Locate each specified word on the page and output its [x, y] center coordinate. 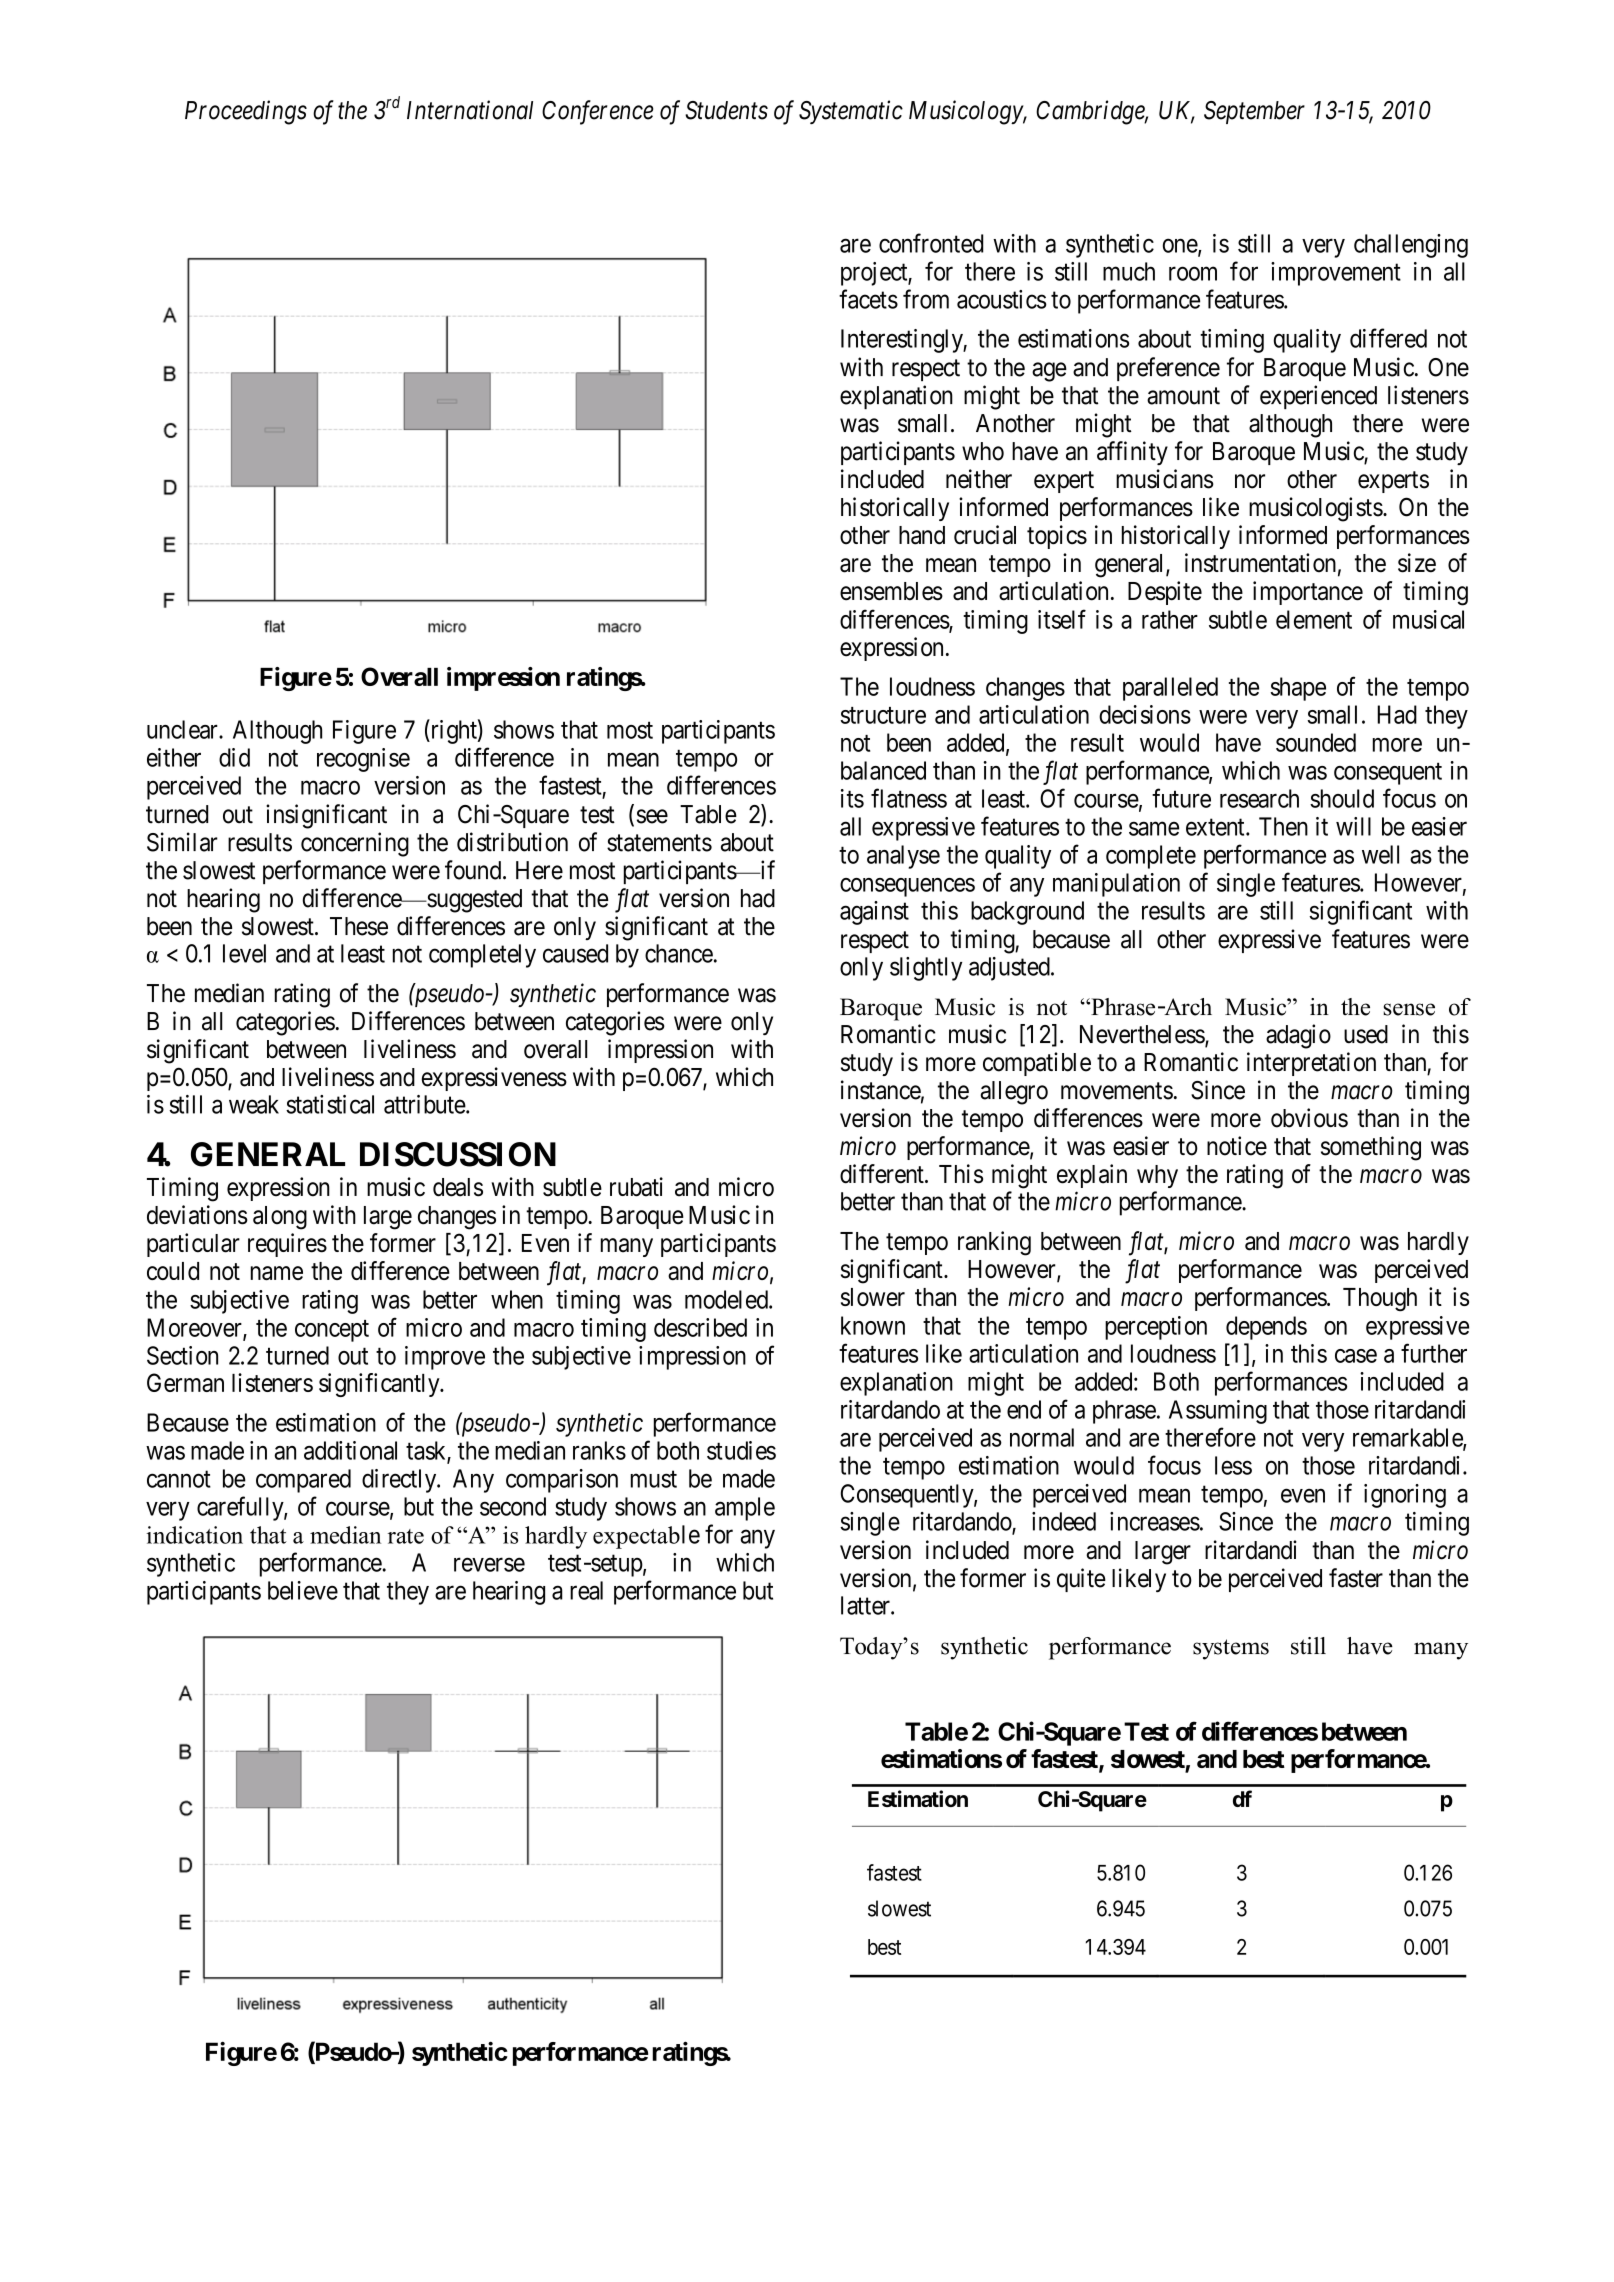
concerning [355, 844]
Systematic [851, 112]
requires [287, 1245]
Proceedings [246, 112]
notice [1237, 1146]
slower [873, 1297]
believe [303, 1590]
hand [922, 535]
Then [1283, 826]
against [874, 913]
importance [1308, 593]
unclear [183, 729]
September [1254, 112]
